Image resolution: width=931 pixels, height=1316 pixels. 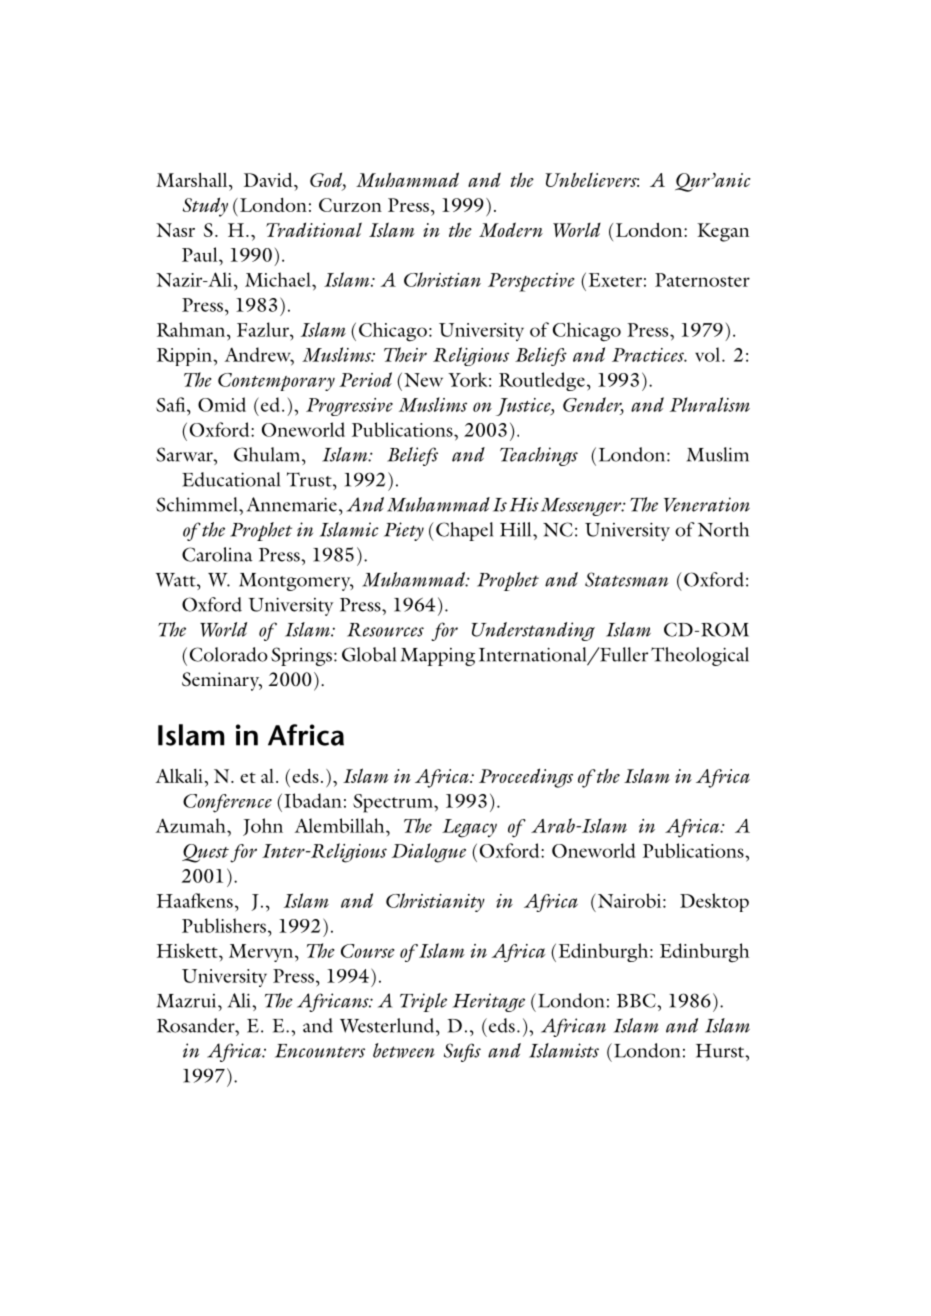 What do you see at coordinates (229, 654) in the screenshot?
I see `Colorado` at bounding box center [229, 654].
